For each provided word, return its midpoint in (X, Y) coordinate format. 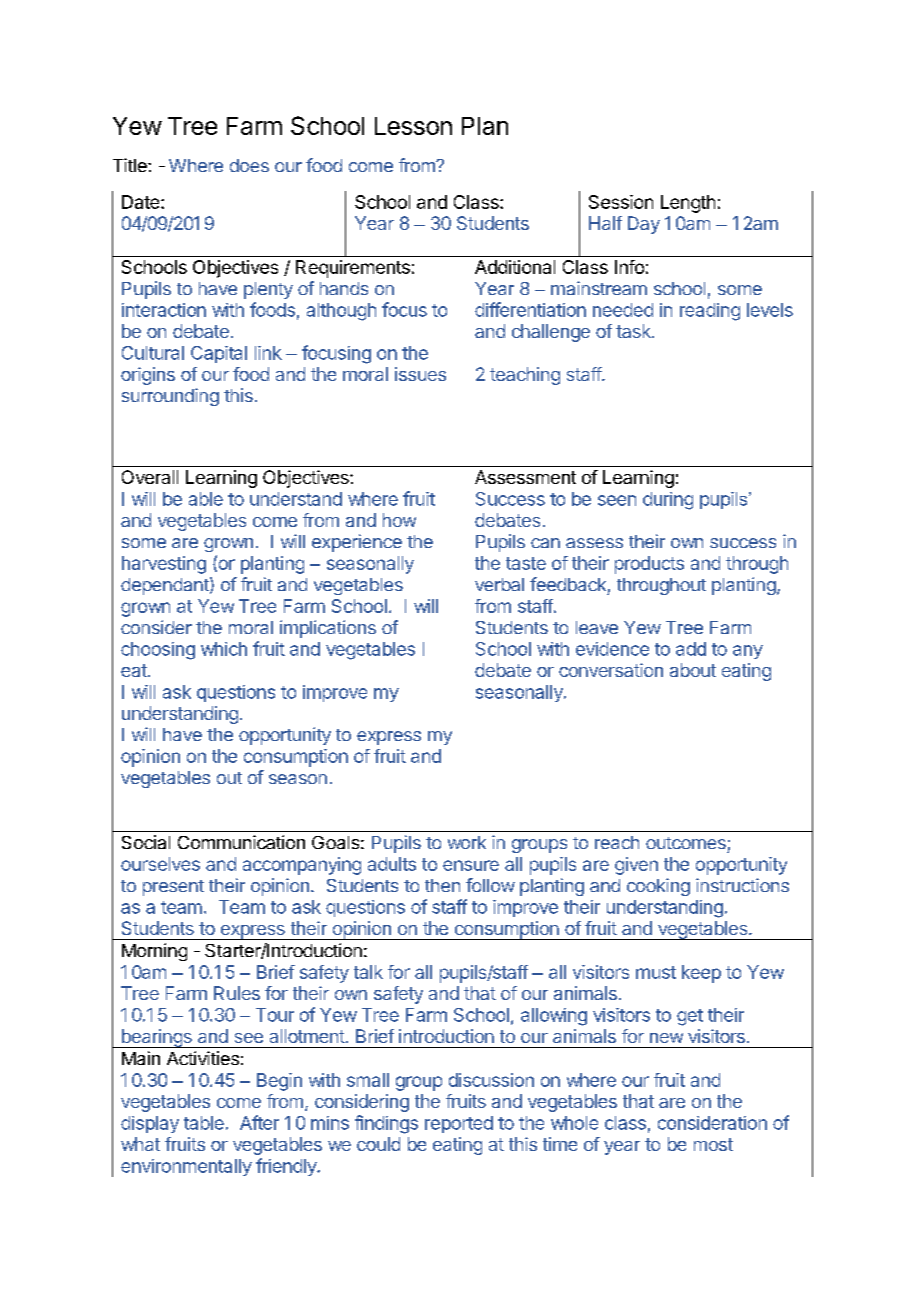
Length (688, 204)
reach (617, 842)
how (399, 520)
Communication (241, 842)
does (249, 165)
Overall (150, 477)
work (467, 842)
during (668, 501)
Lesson (413, 126)
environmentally (186, 1167)
